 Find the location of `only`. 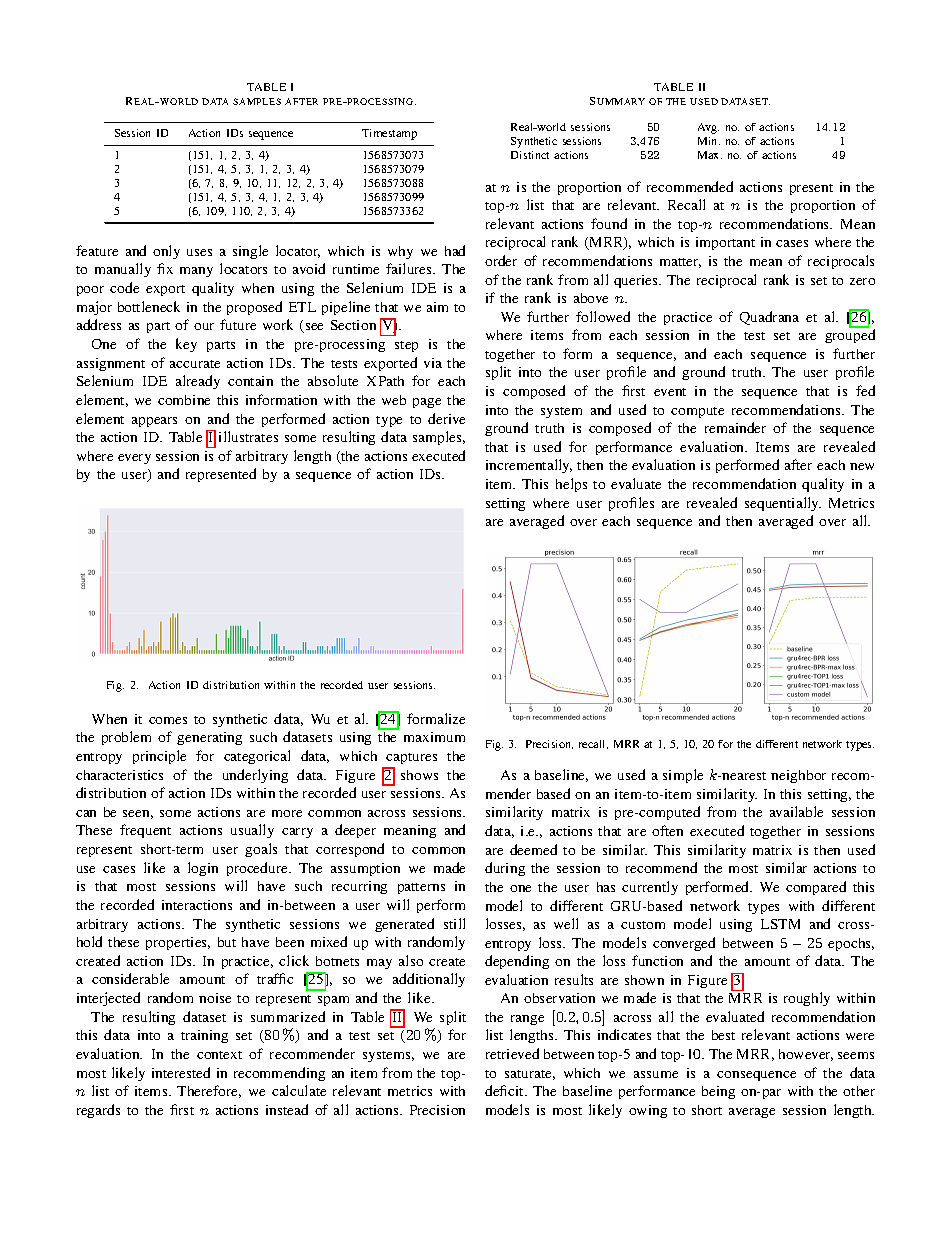

only is located at coordinates (166, 252).
